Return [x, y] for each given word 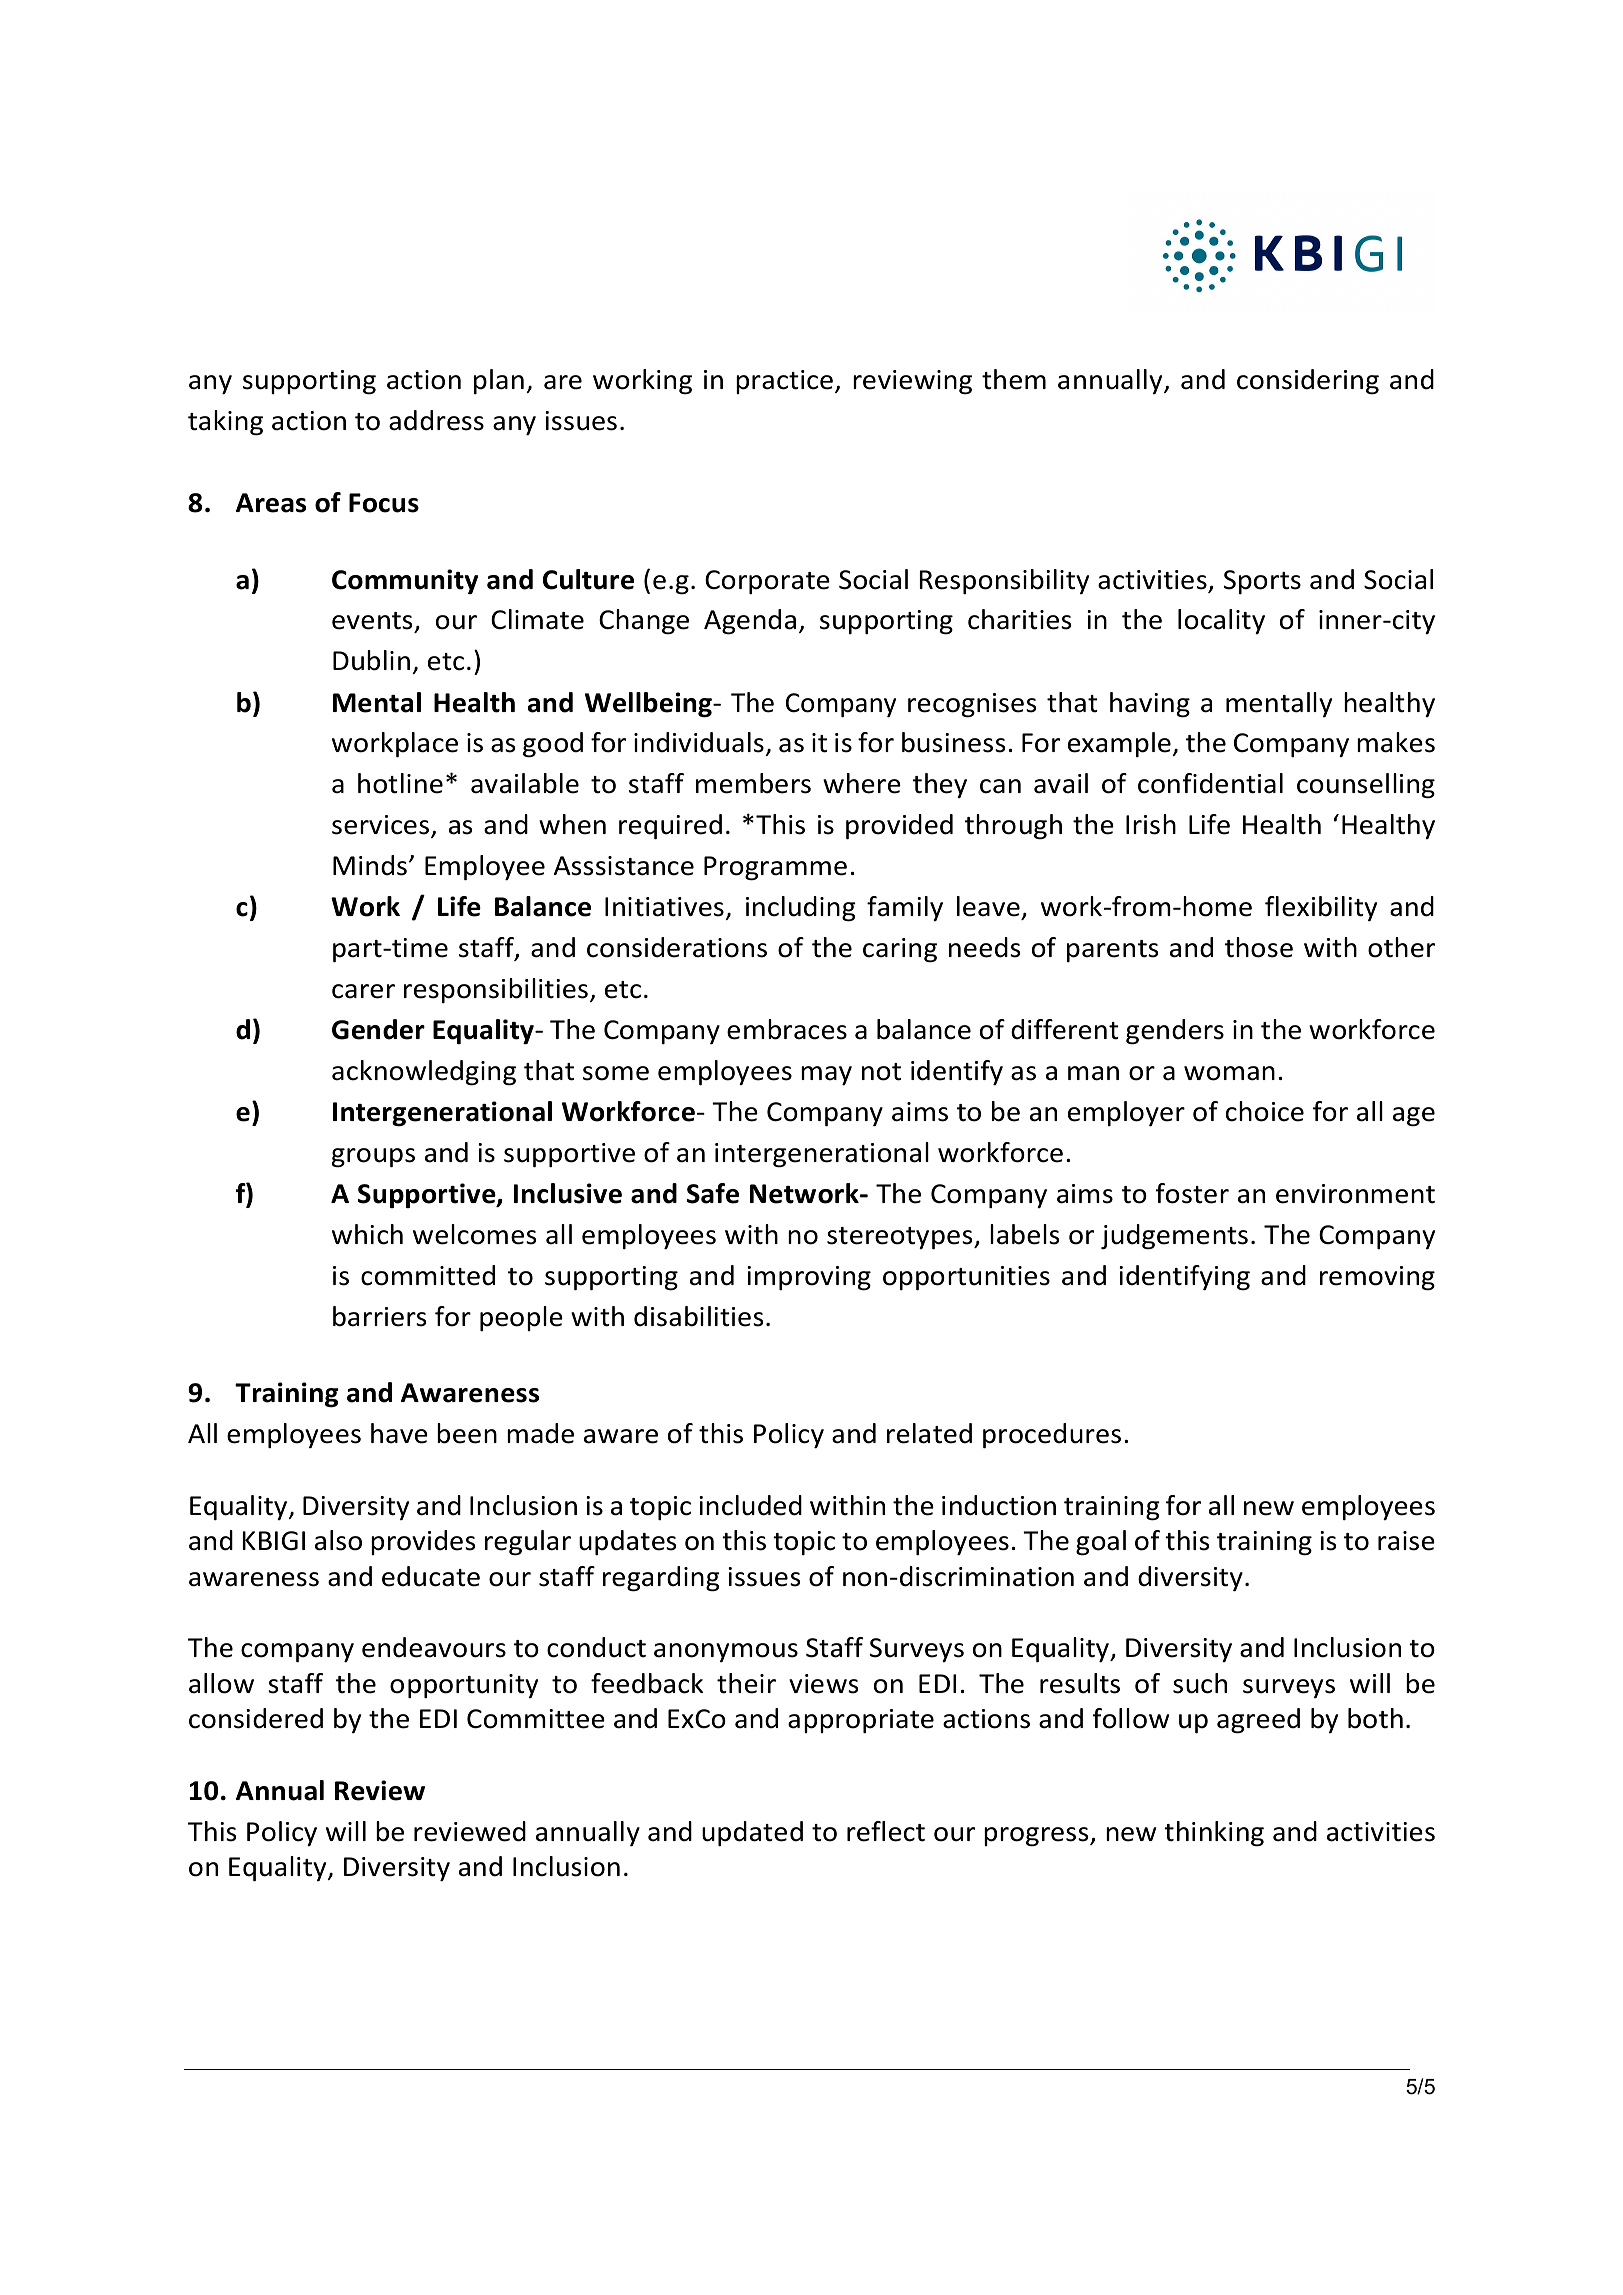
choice [1265, 1111]
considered [256, 1718]
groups [373, 1158]
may [826, 1076]
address [436, 420]
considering [1308, 382]
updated [752, 1833]
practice [784, 382]
